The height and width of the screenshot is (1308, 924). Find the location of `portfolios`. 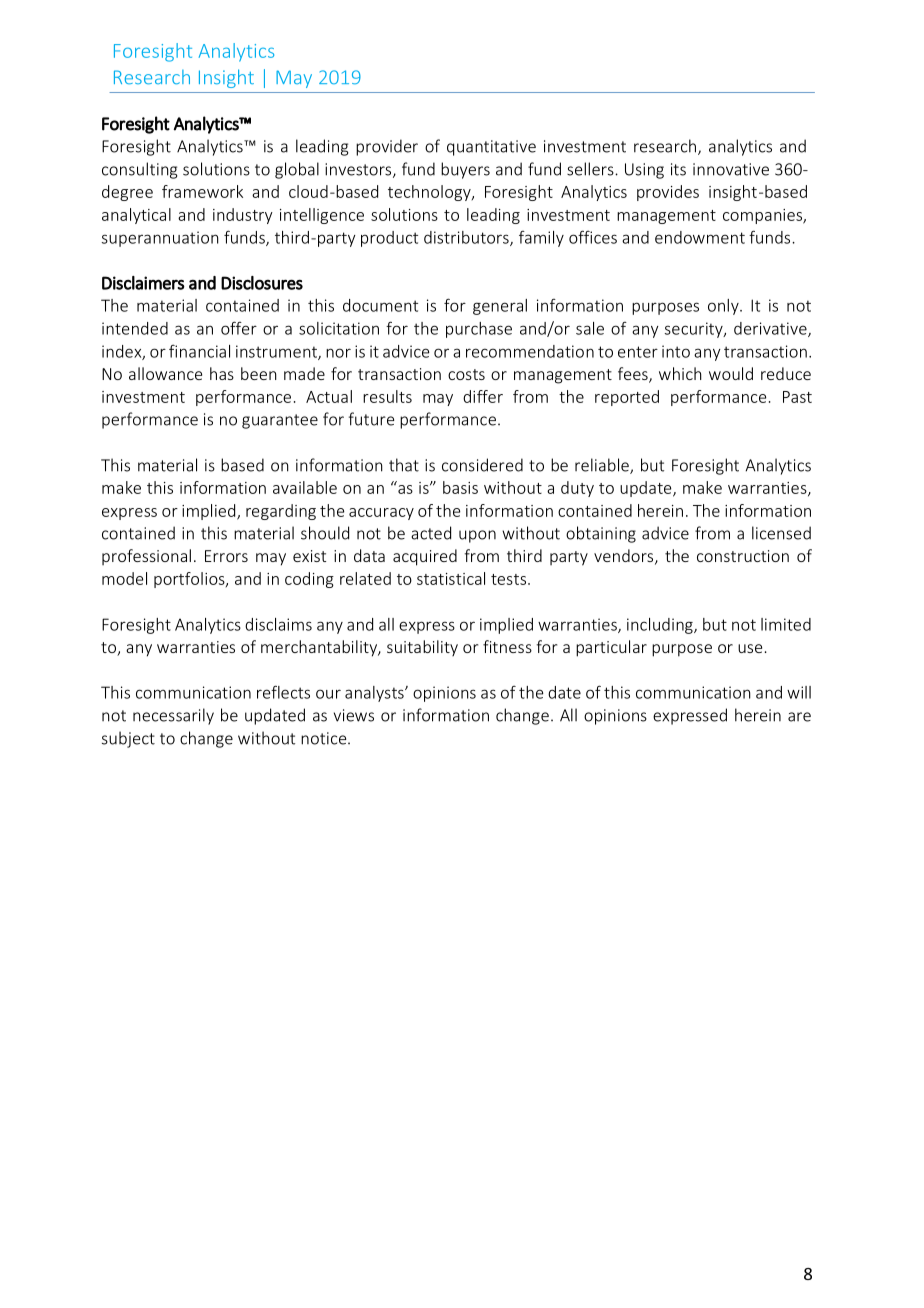

portfolios is located at coordinates (190, 580).
